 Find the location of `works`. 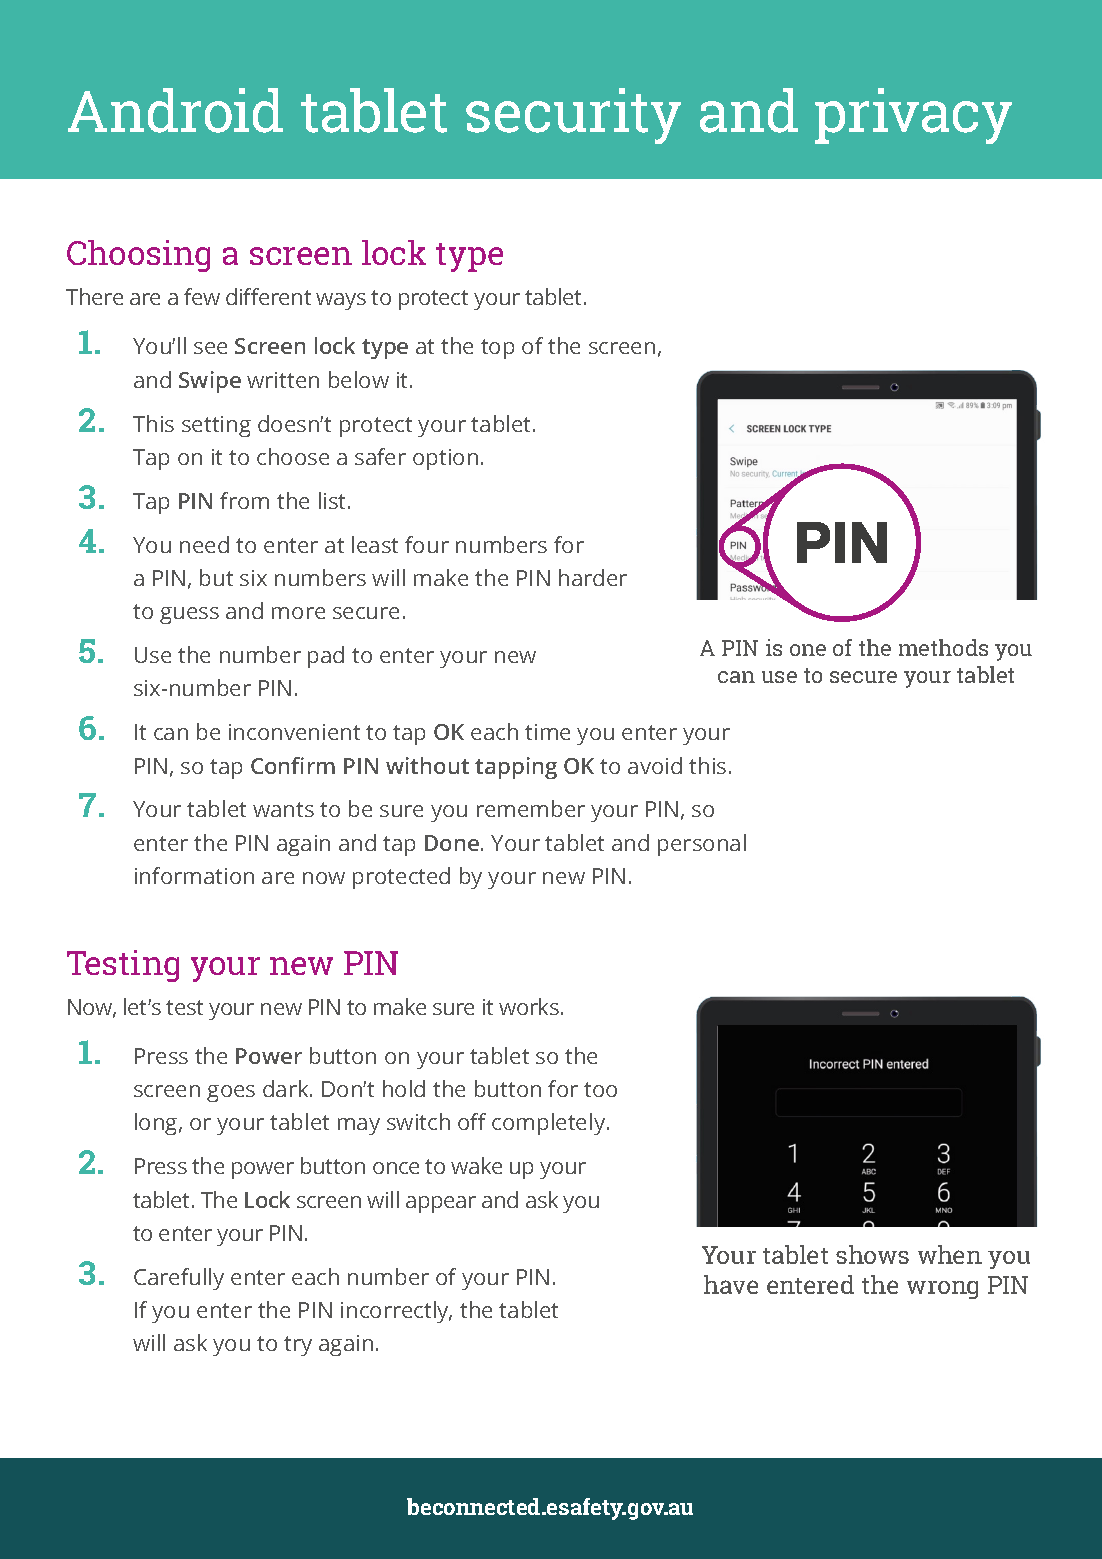

works is located at coordinates (530, 1006).
